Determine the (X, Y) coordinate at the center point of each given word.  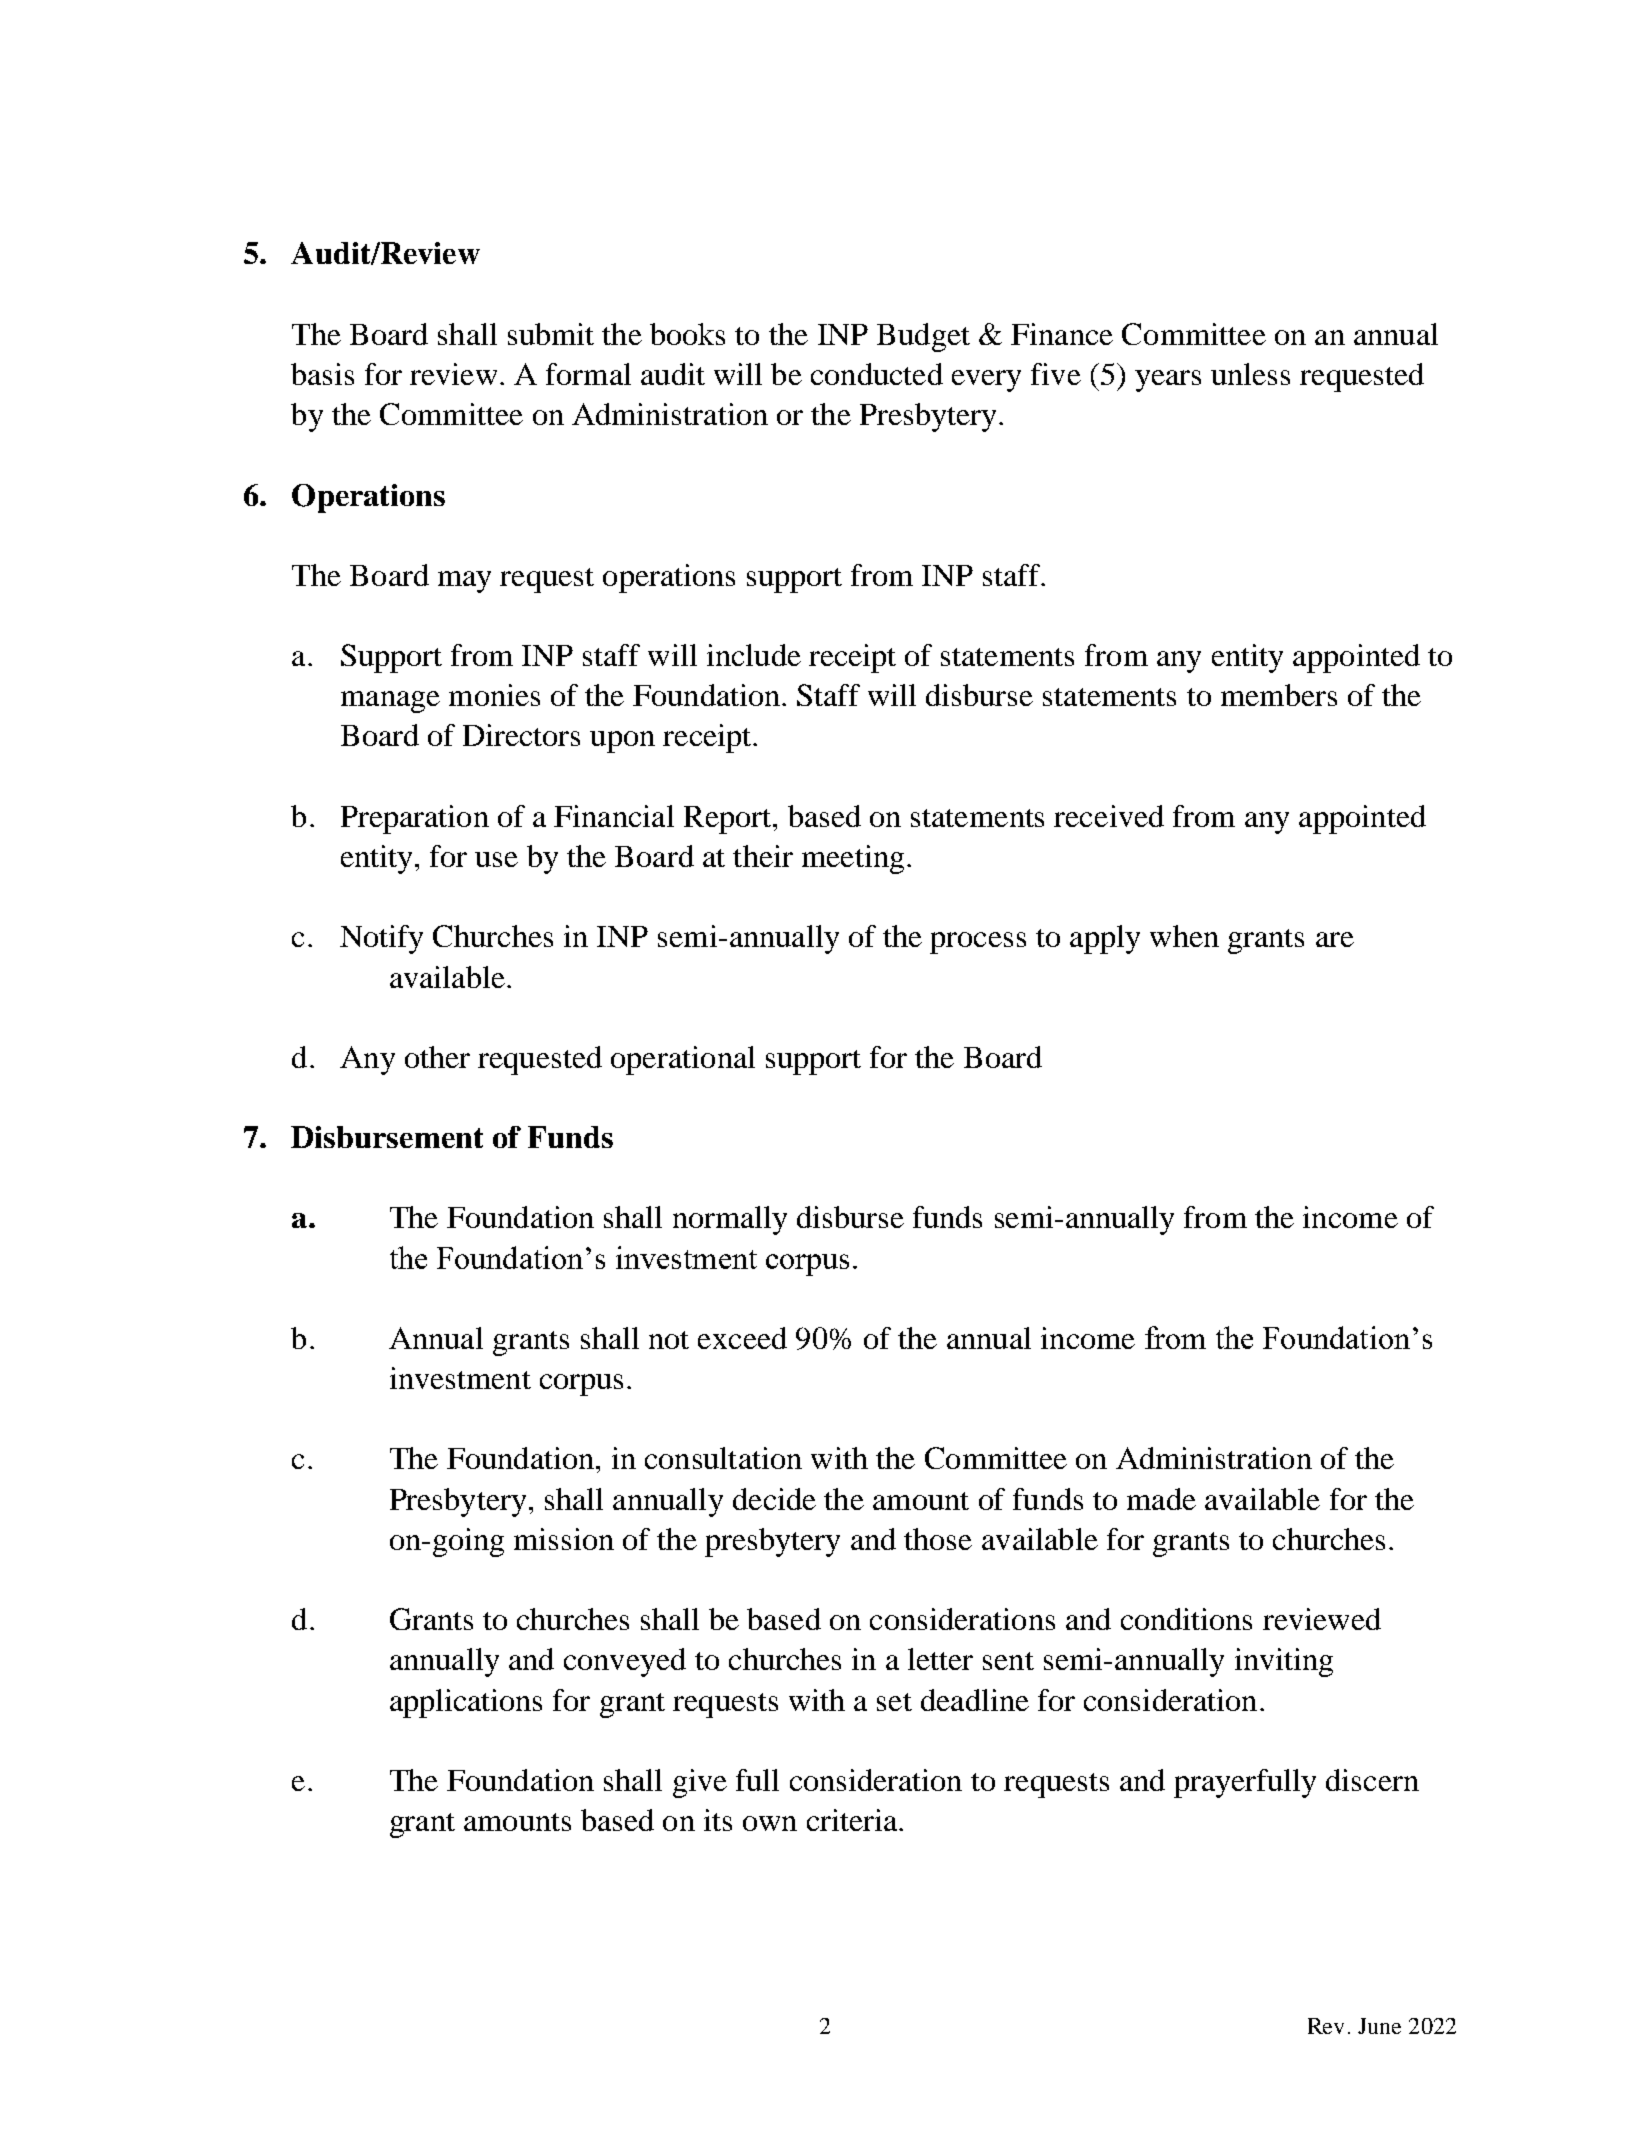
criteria (853, 1820)
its (718, 1820)
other (437, 1057)
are (1335, 939)
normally (730, 1220)
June (1379, 2026)
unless (1250, 374)
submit (551, 334)
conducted (877, 374)
